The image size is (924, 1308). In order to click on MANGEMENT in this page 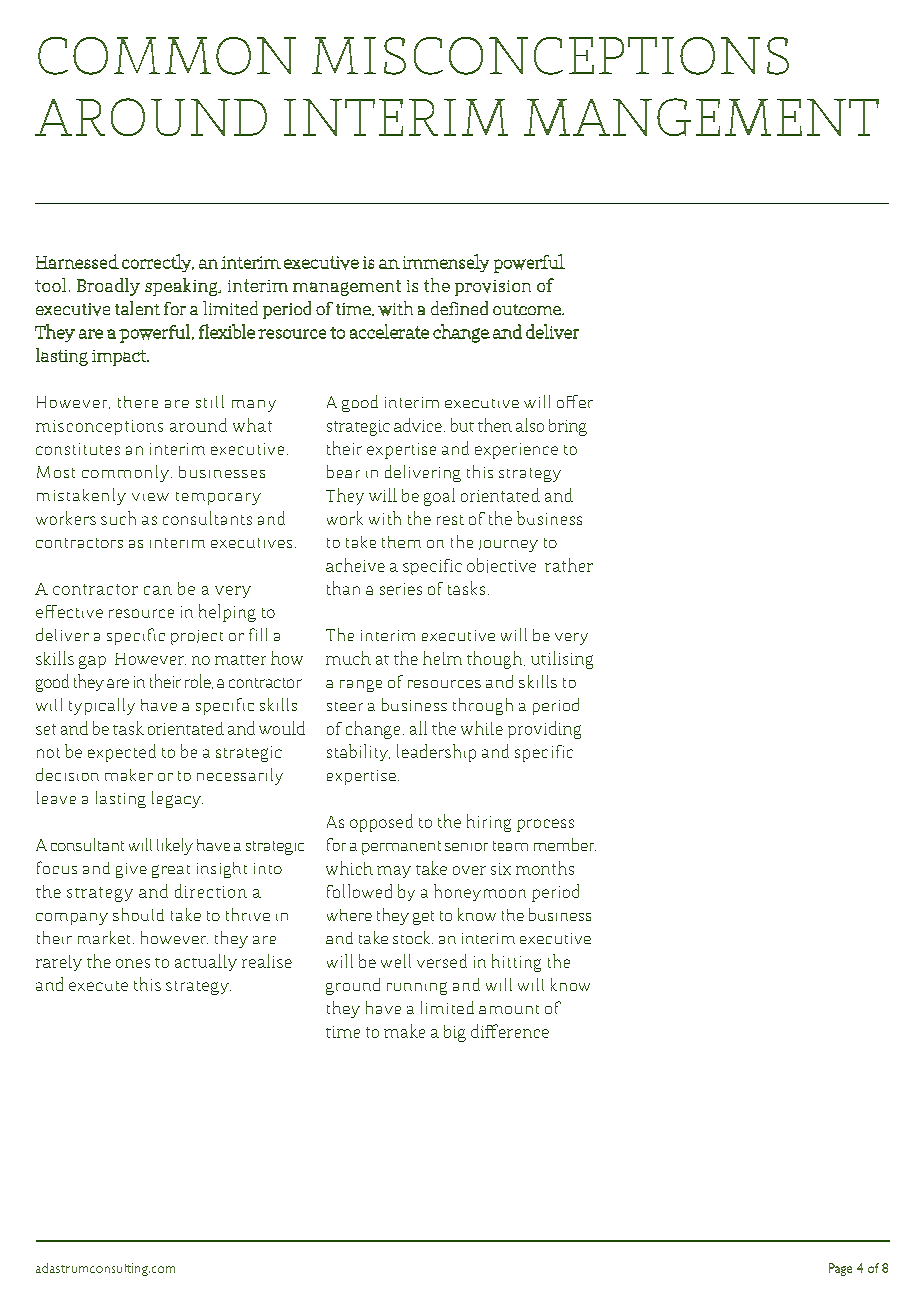, I will do `click(701, 117)`.
